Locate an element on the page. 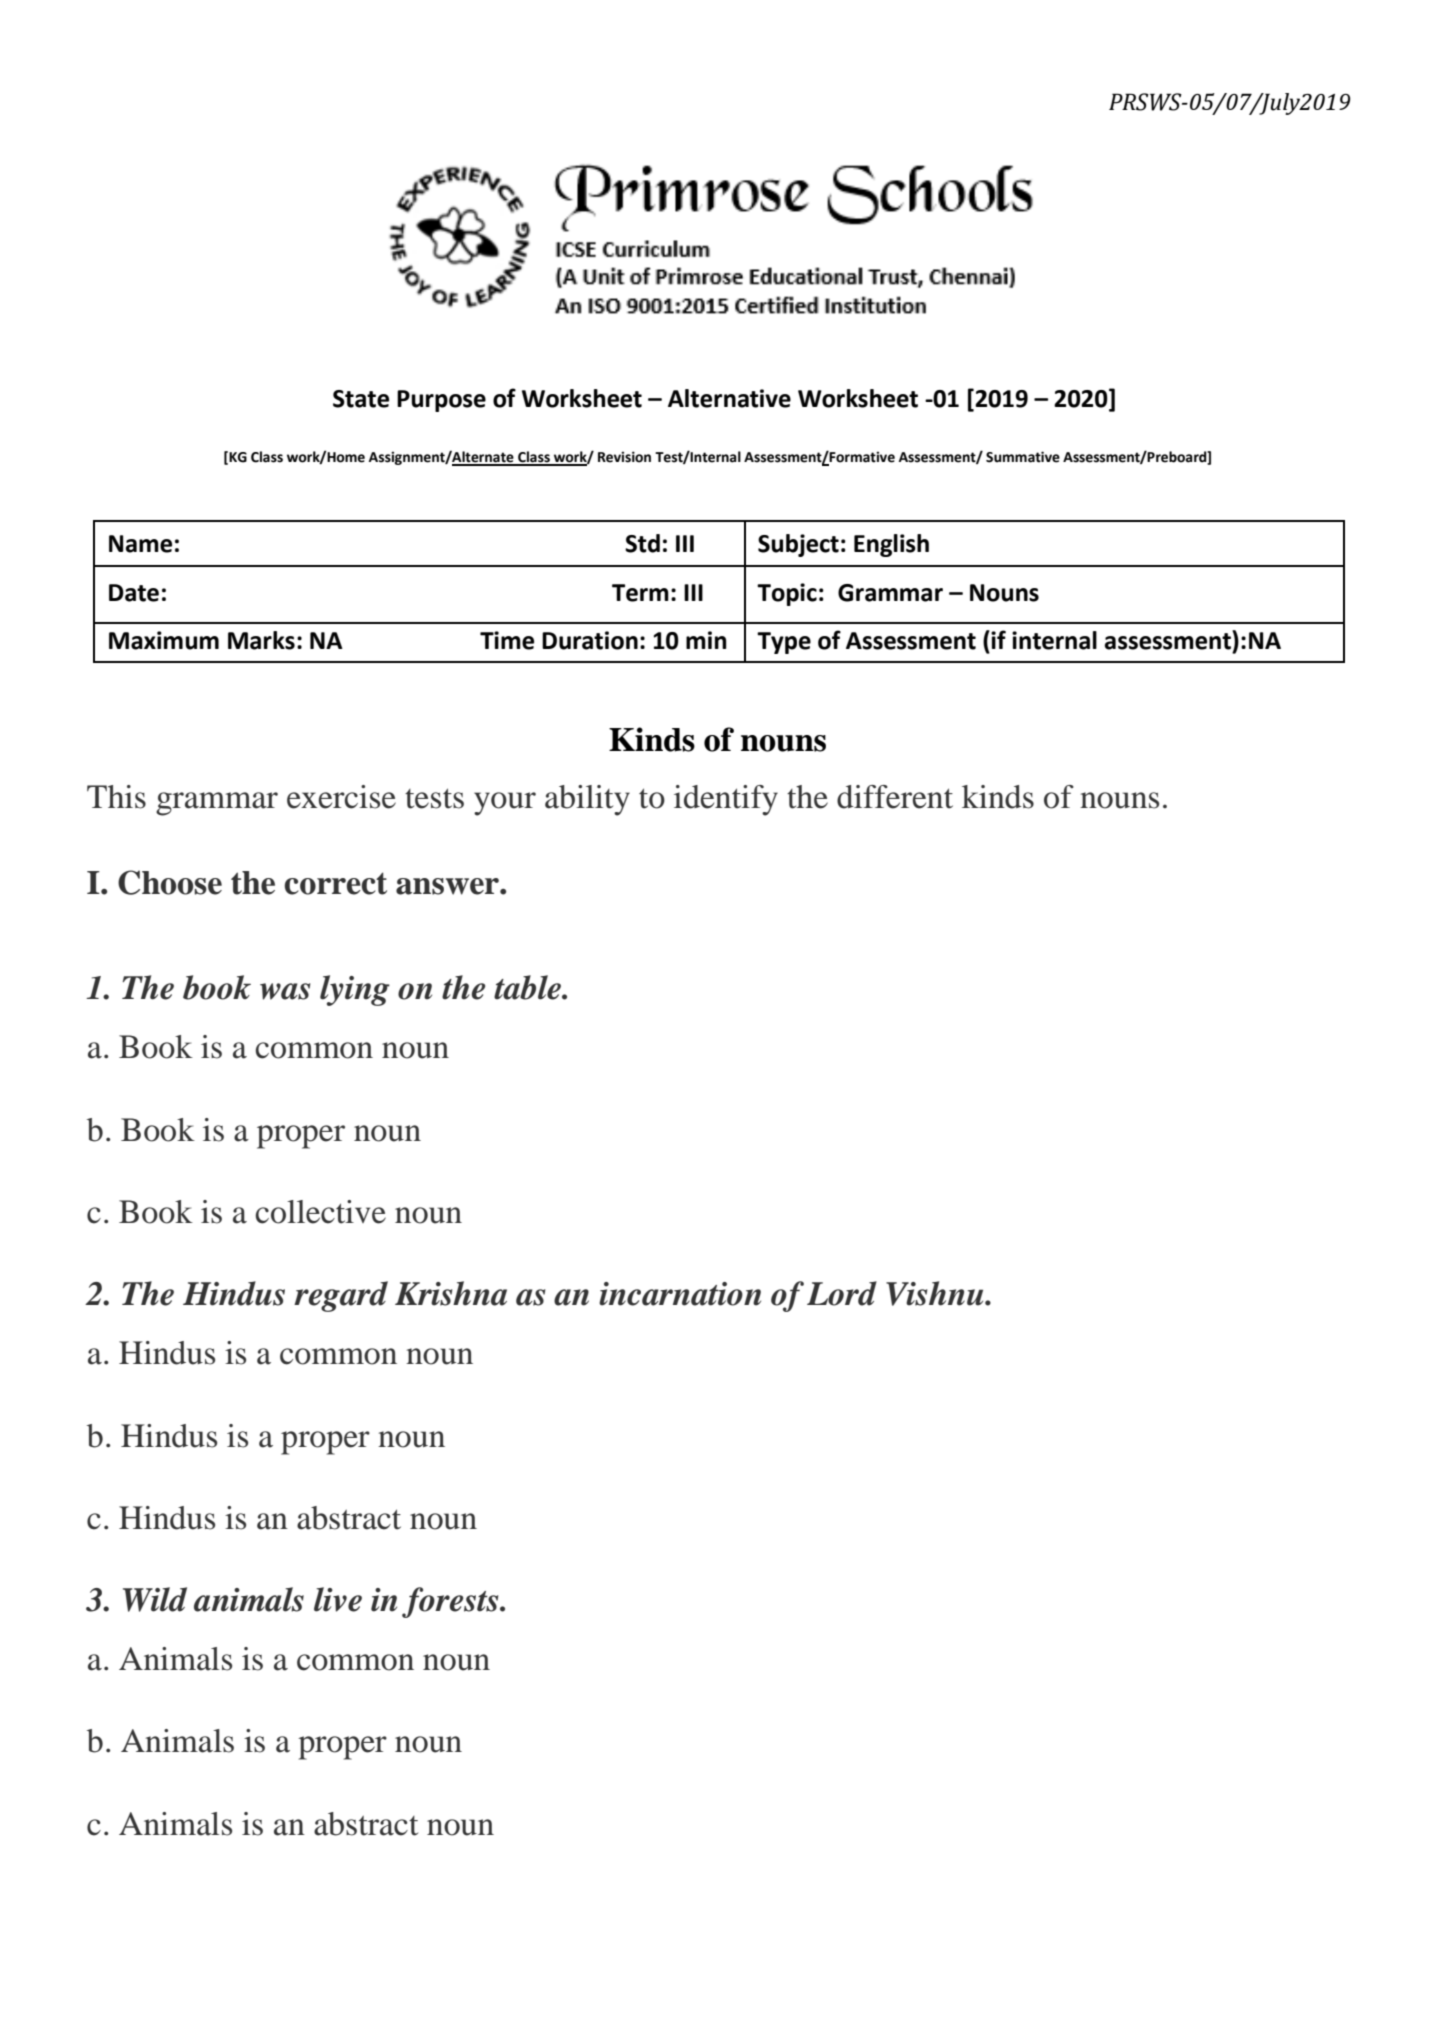  Marks is located at coordinates (261, 640).
